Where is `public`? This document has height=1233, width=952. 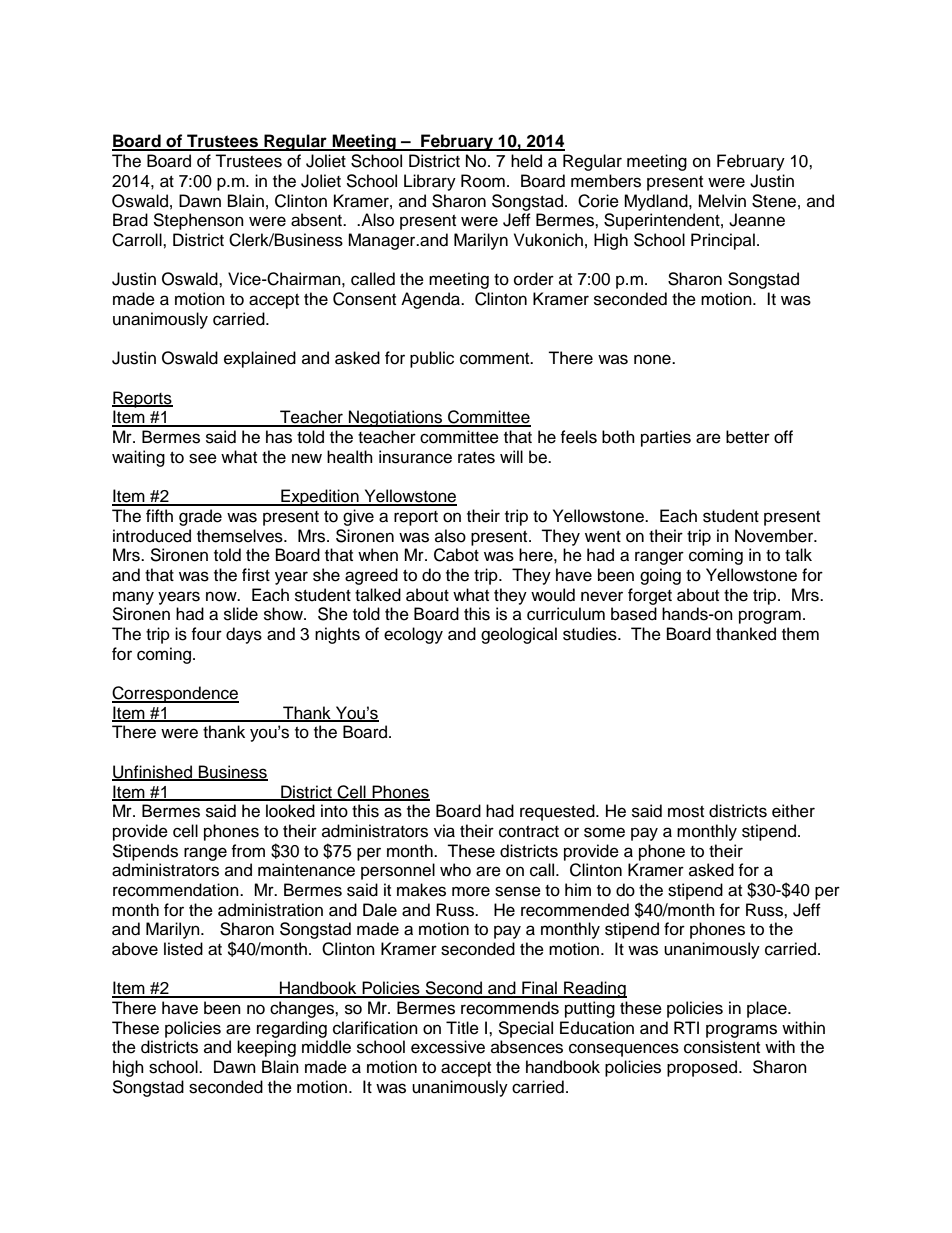
public is located at coordinates (432, 359).
